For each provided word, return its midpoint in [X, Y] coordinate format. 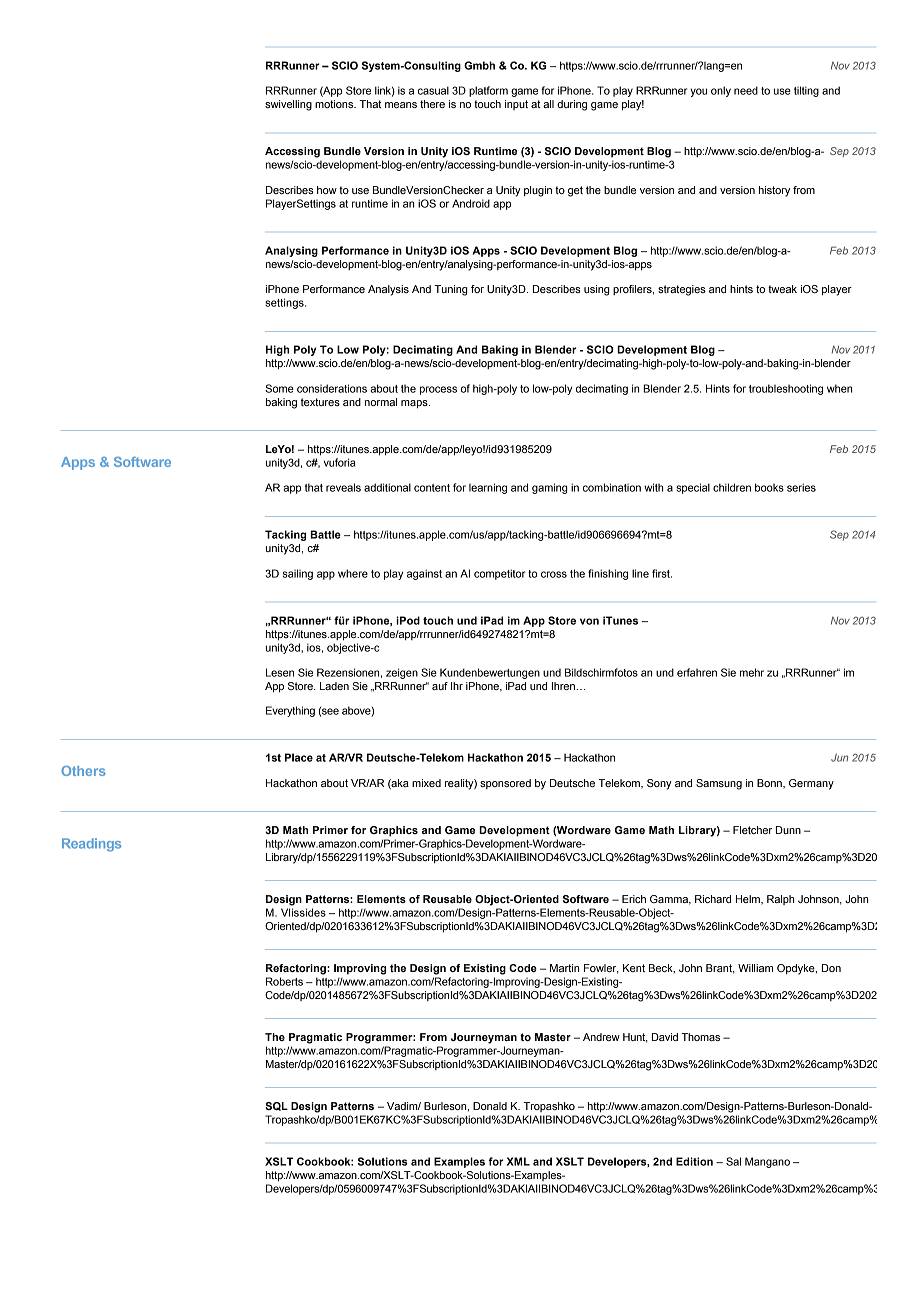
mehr [752, 672]
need [746, 90]
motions [335, 104]
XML [518, 1161]
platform [488, 91]
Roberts [284, 981]
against [424, 574]
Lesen [280, 672]
